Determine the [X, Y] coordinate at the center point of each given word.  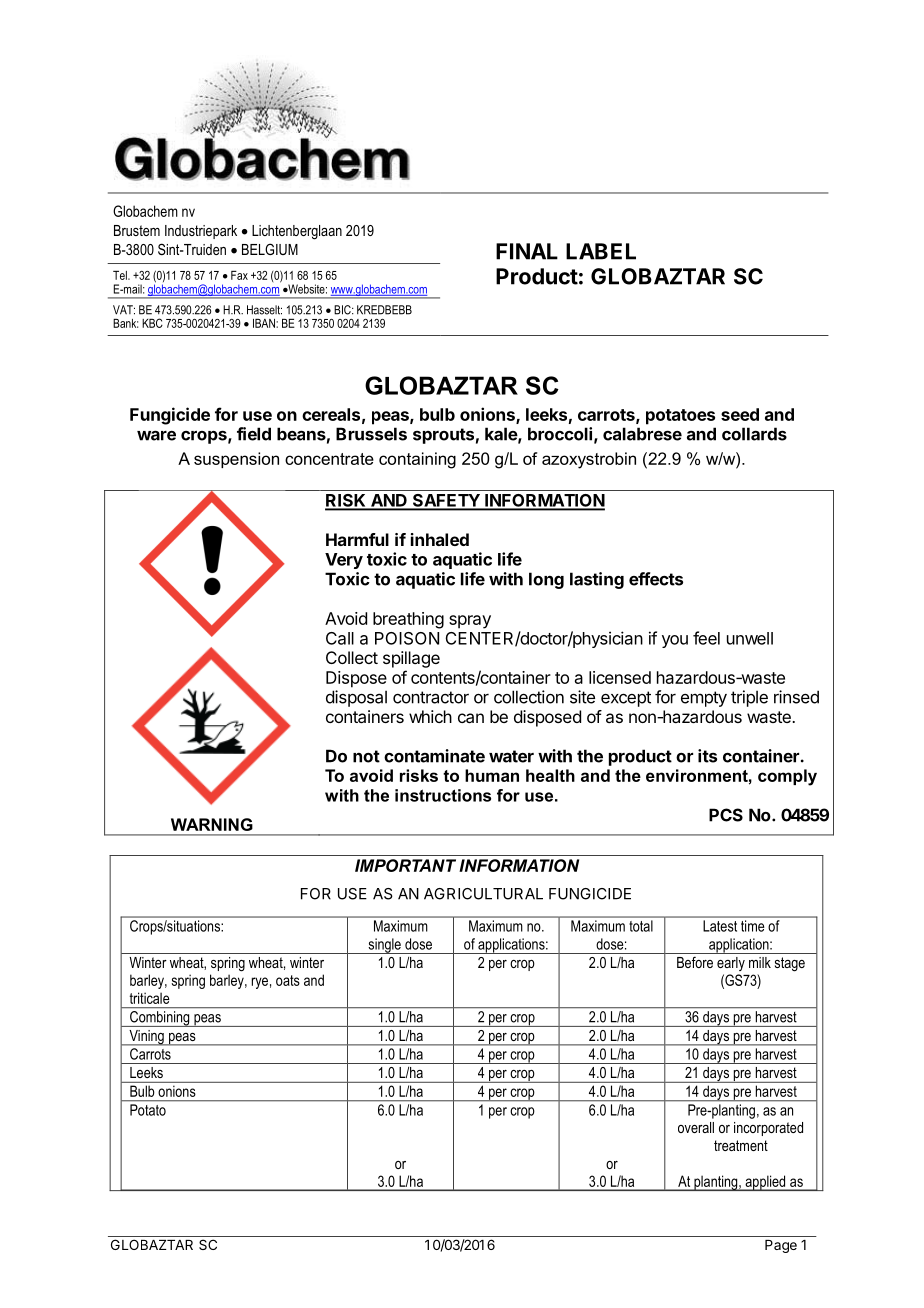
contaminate [434, 756]
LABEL [601, 251]
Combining [160, 1019]
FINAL [527, 251]
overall [696, 1127]
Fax [239, 275]
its [707, 756]
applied [765, 1183]
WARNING [212, 824]
